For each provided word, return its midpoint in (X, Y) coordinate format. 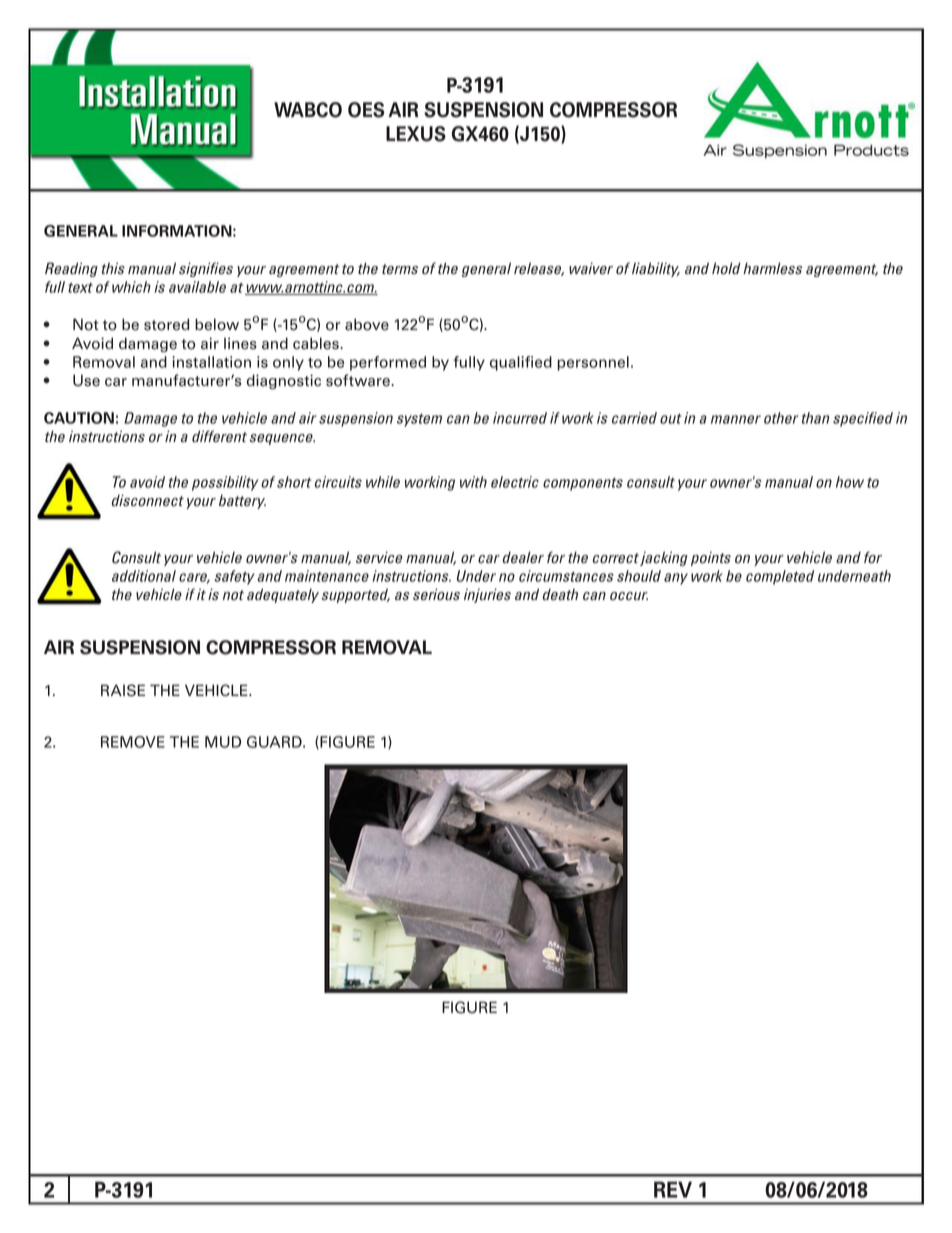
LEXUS (416, 134)
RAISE (123, 690)
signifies (206, 269)
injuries (487, 595)
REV (673, 1189)
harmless (772, 268)
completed (780, 577)
